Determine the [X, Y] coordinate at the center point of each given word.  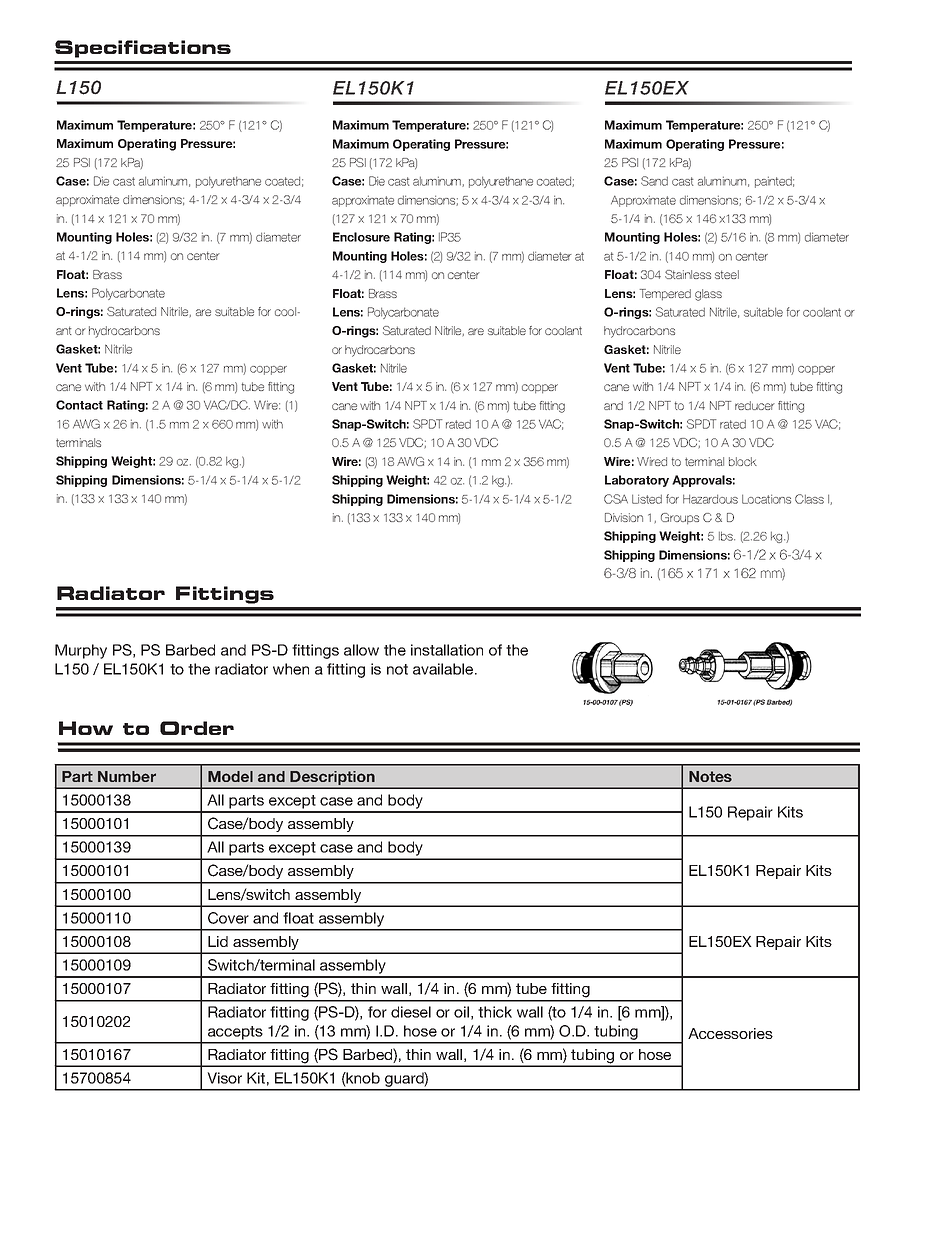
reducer [755, 405]
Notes [710, 776]
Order [197, 728]
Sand [654, 181]
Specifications [143, 49]
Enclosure [361, 237]
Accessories [730, 1033]
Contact [79, 405]
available [444, 669]
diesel [411, 1012]
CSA [616, 499]
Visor [224, 1078]
